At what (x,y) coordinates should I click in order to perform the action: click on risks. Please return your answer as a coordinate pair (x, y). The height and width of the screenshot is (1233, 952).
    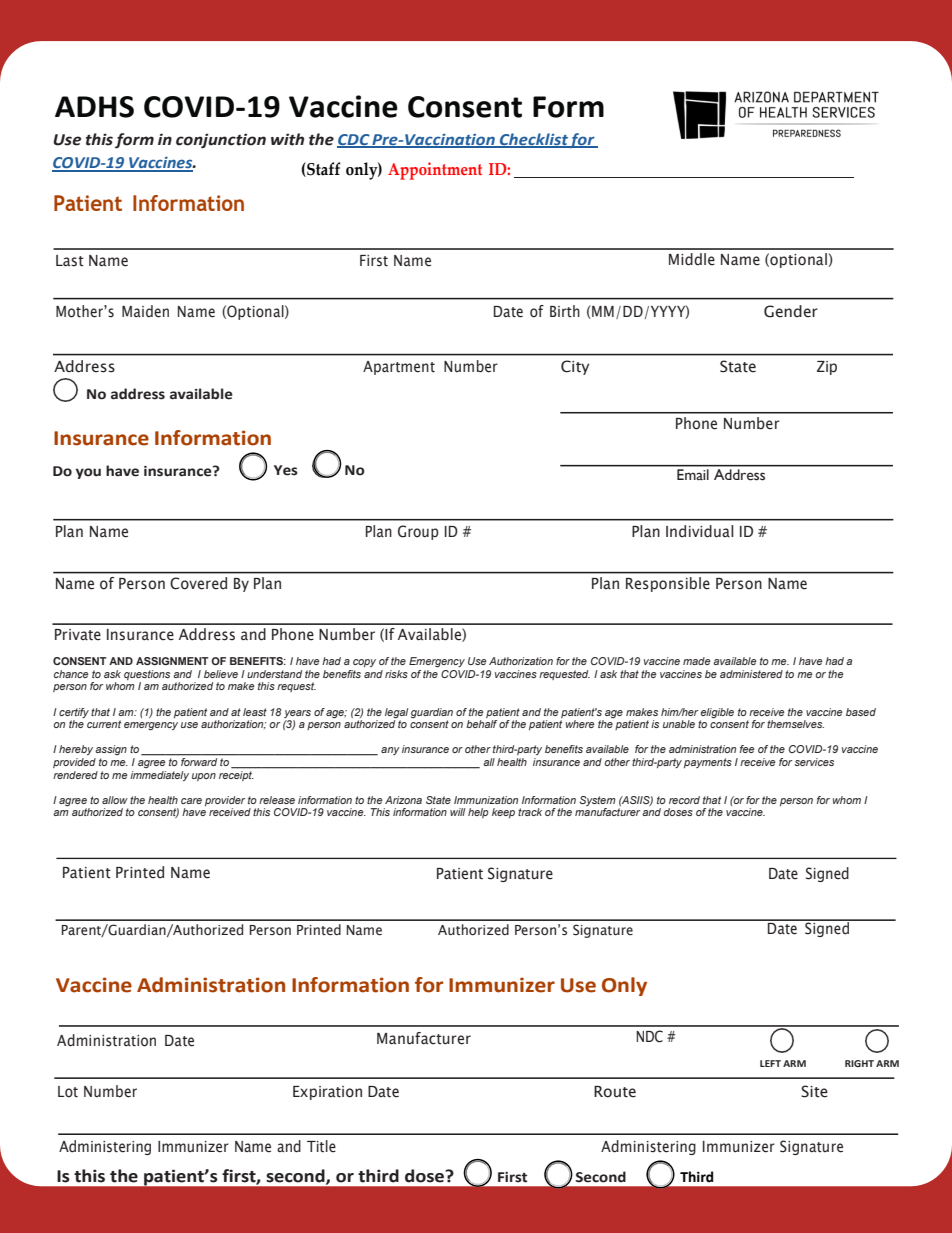
    Looking at the image, I should click on (396, 674).
